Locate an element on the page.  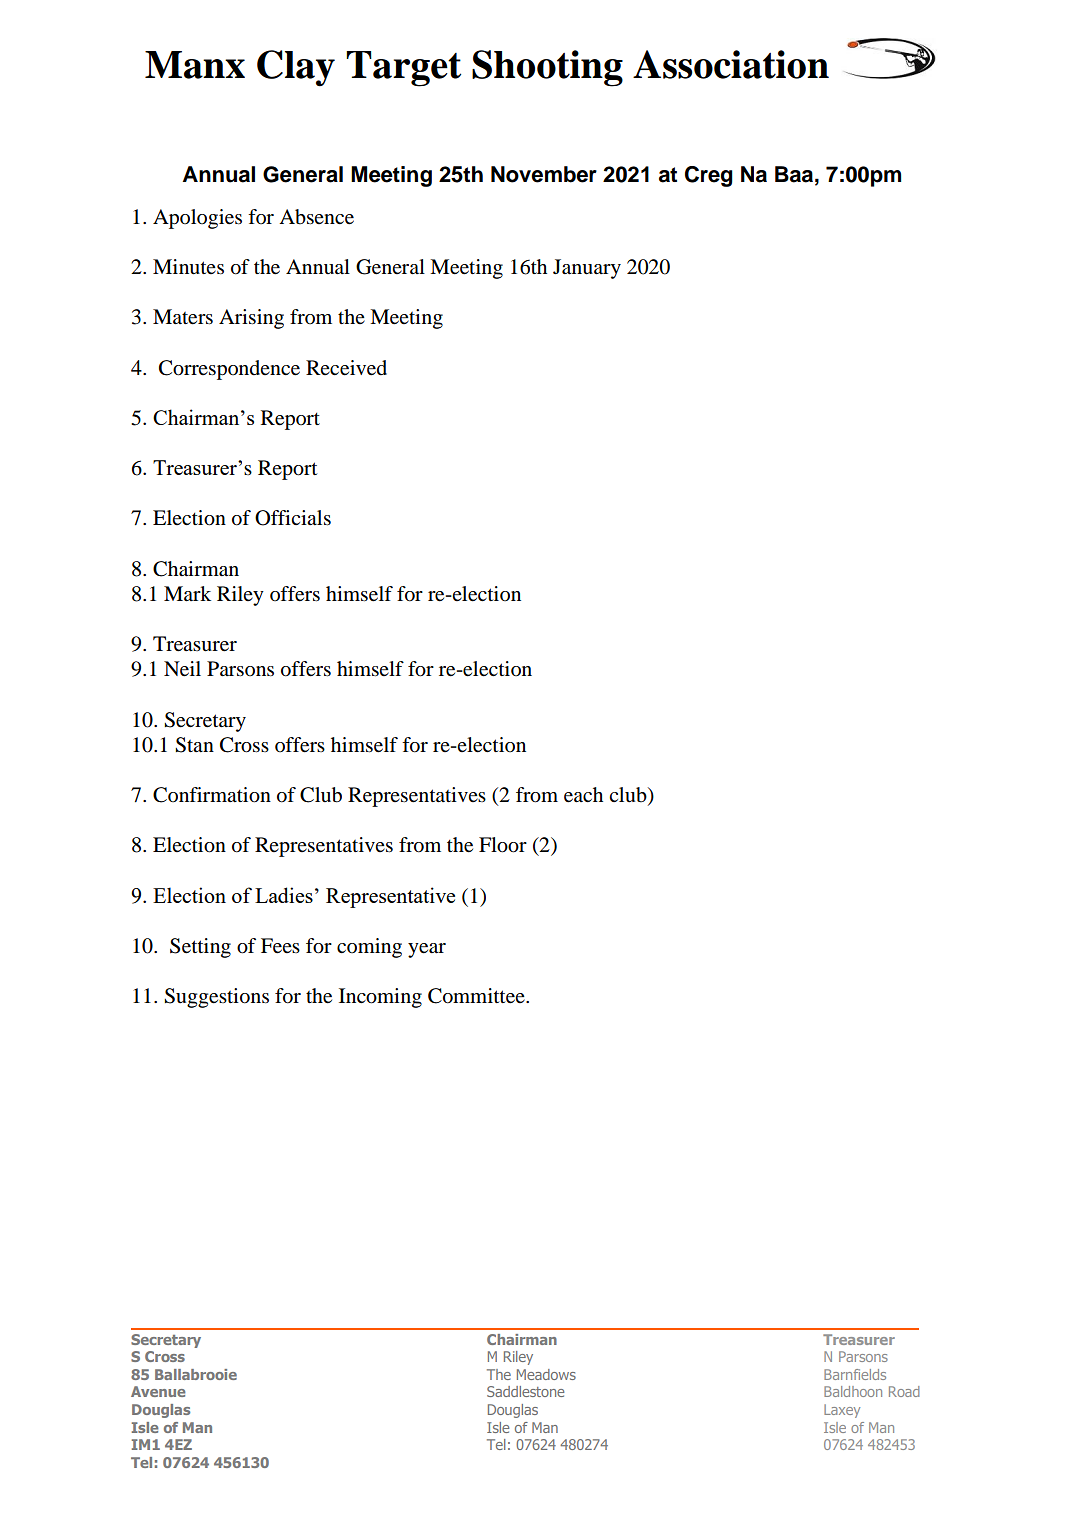
Officials is located at coordinates (293, 518).
